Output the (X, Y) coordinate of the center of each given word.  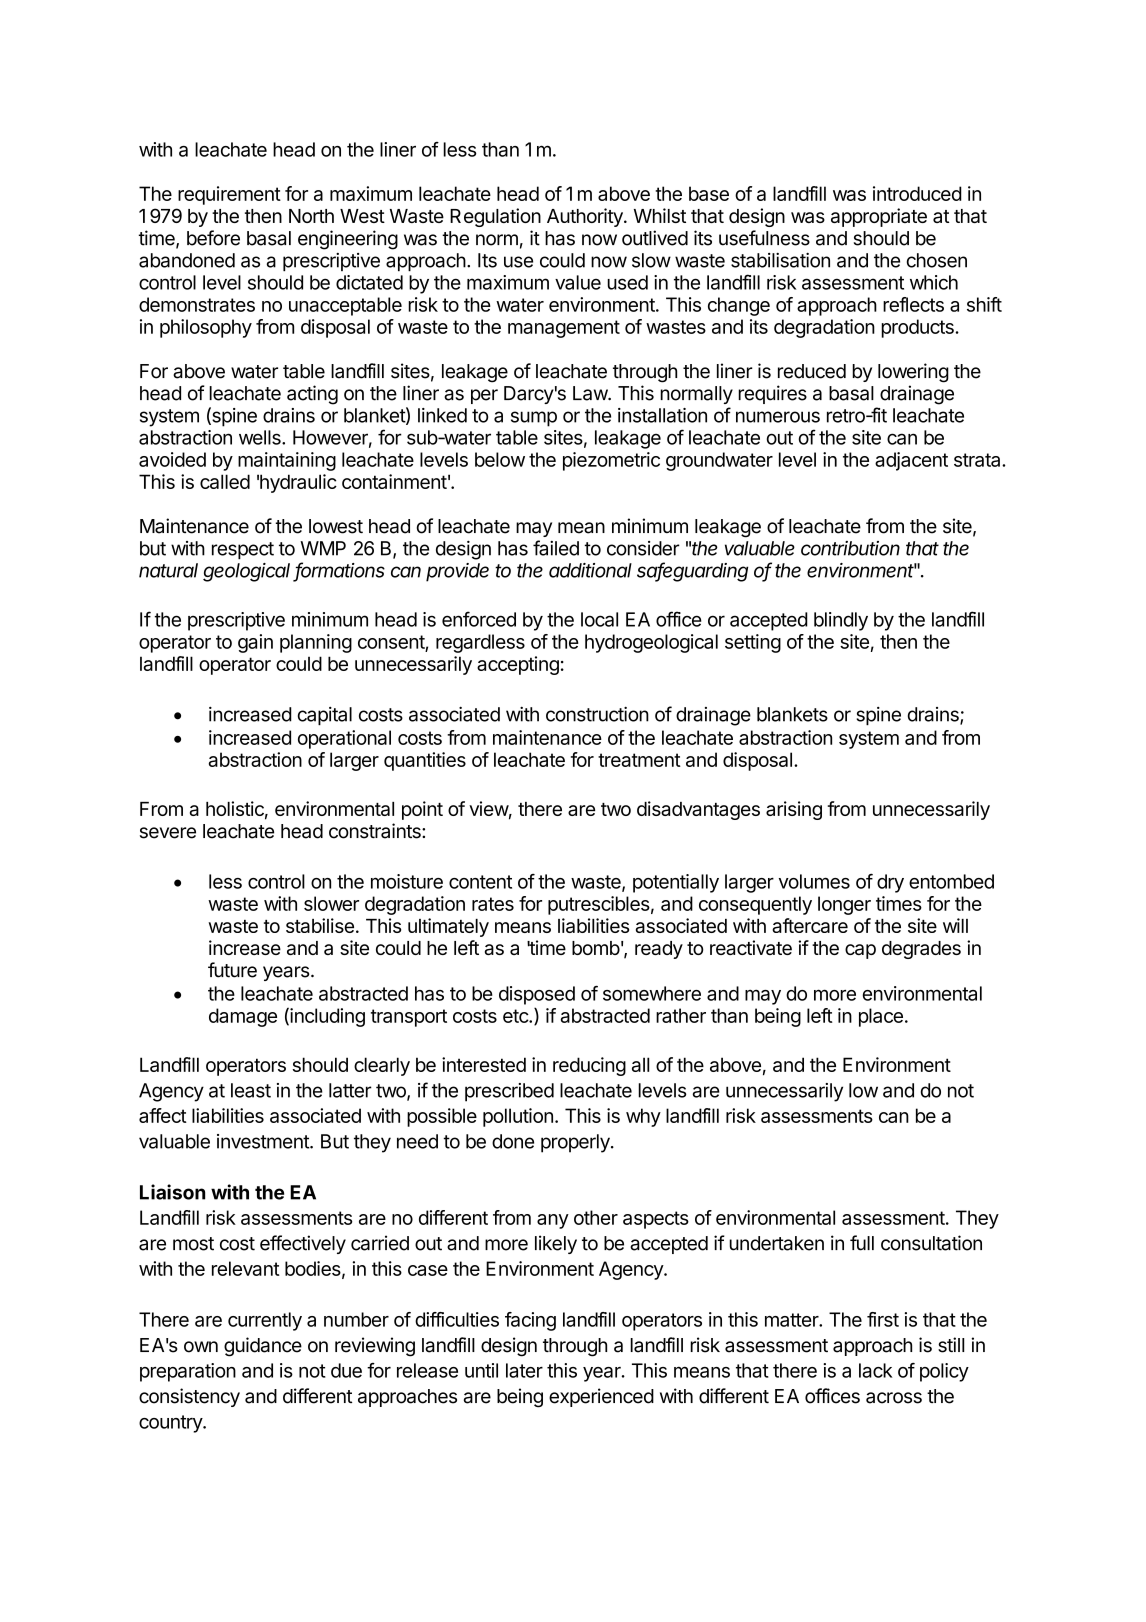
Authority (586, 217)
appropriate (879, 217)
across (894, 1398)
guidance (263, 1347)
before (213, 238)
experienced (601, 1397)
